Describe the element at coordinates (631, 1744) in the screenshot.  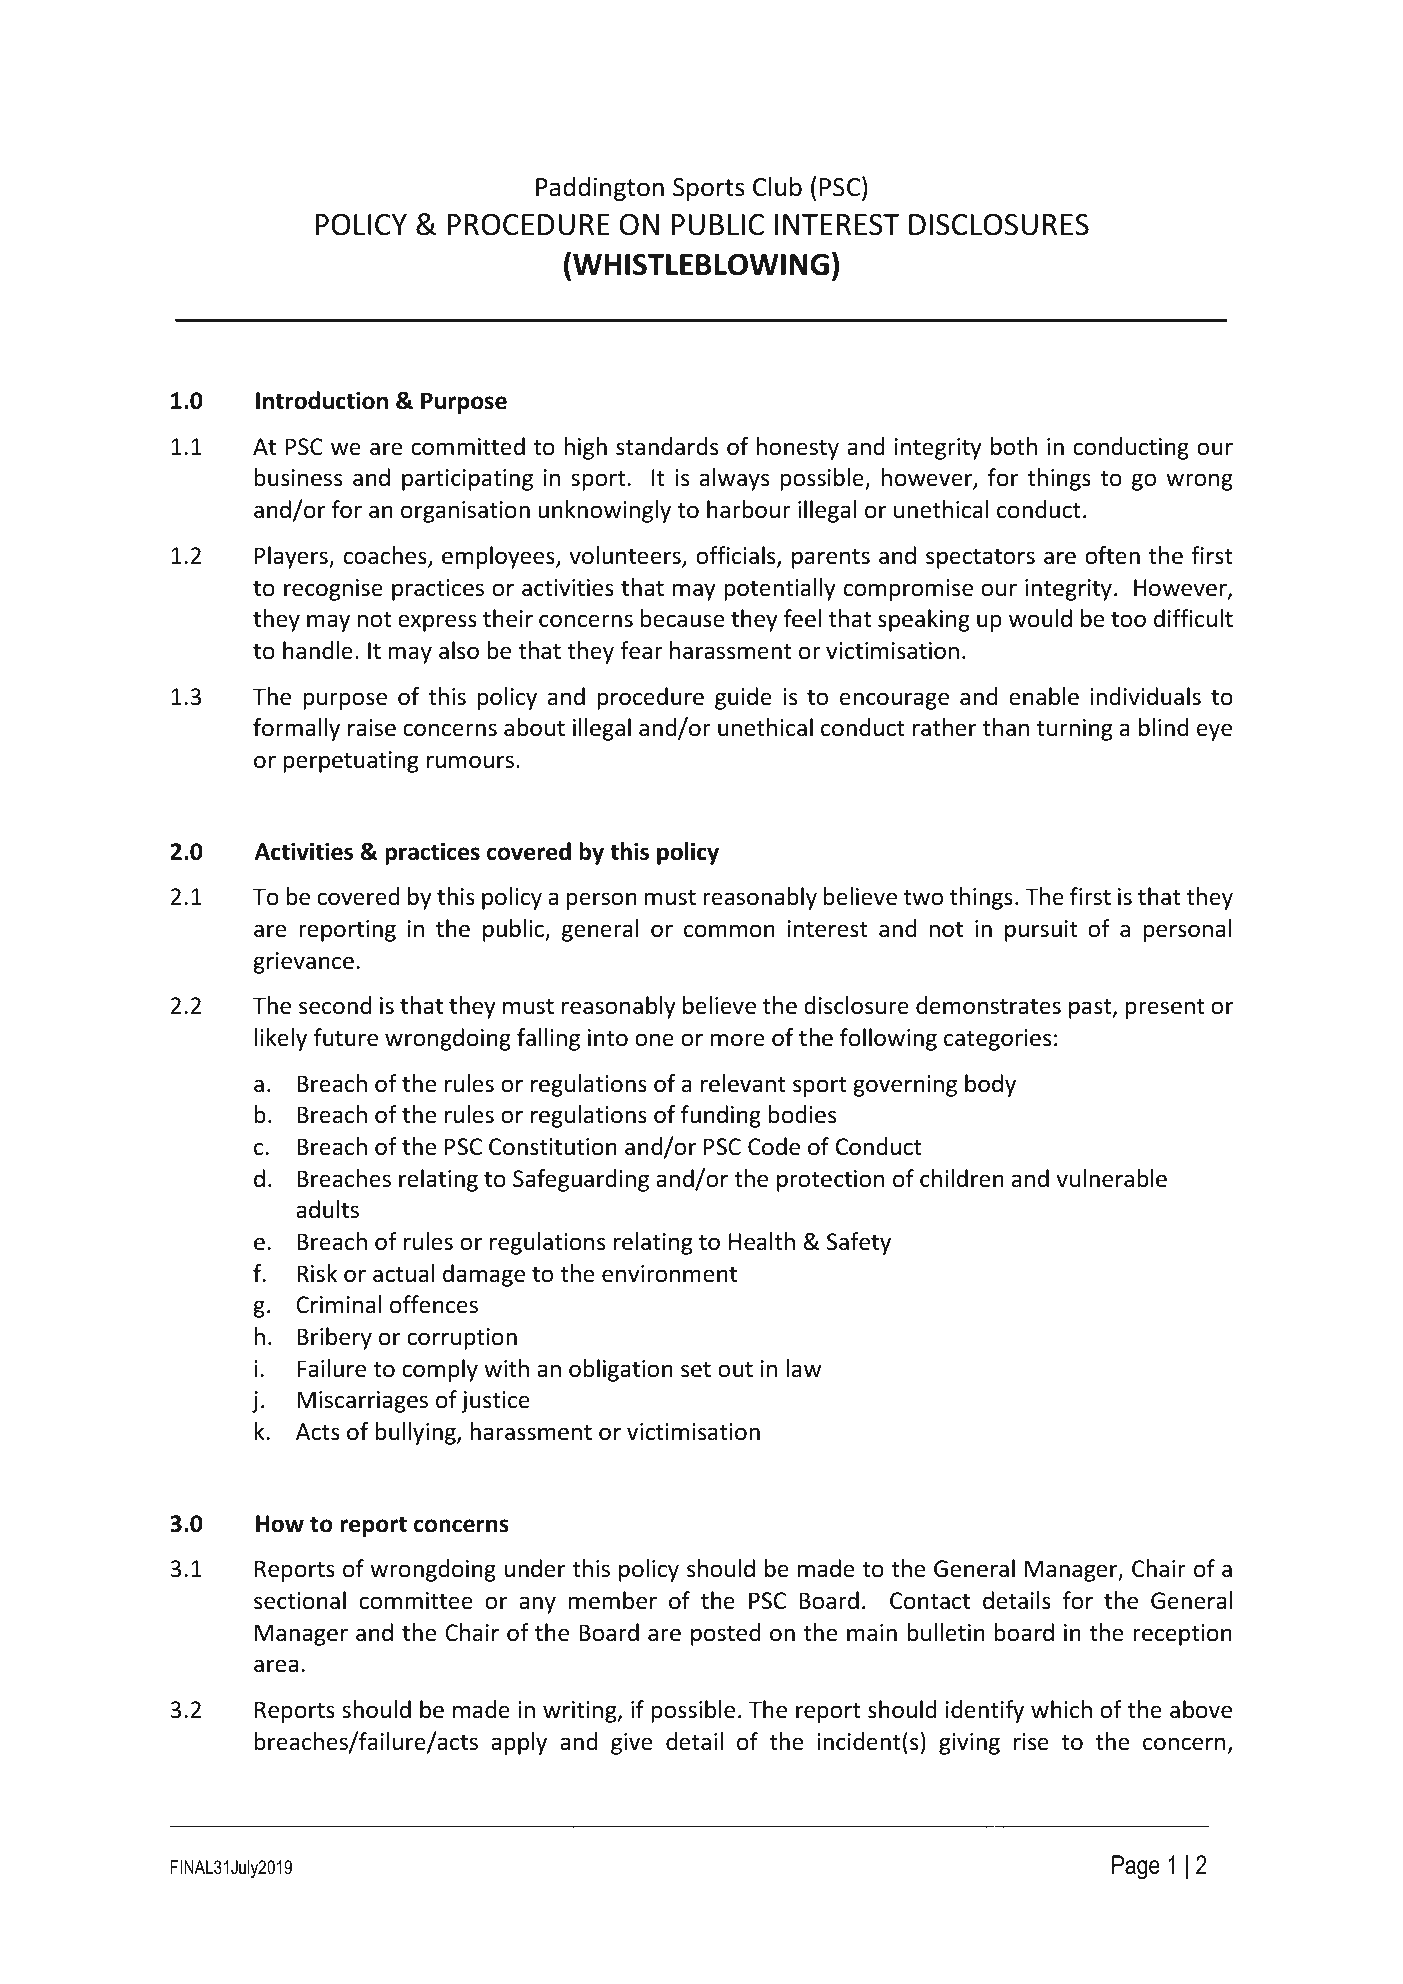
I see `give` at that location.
